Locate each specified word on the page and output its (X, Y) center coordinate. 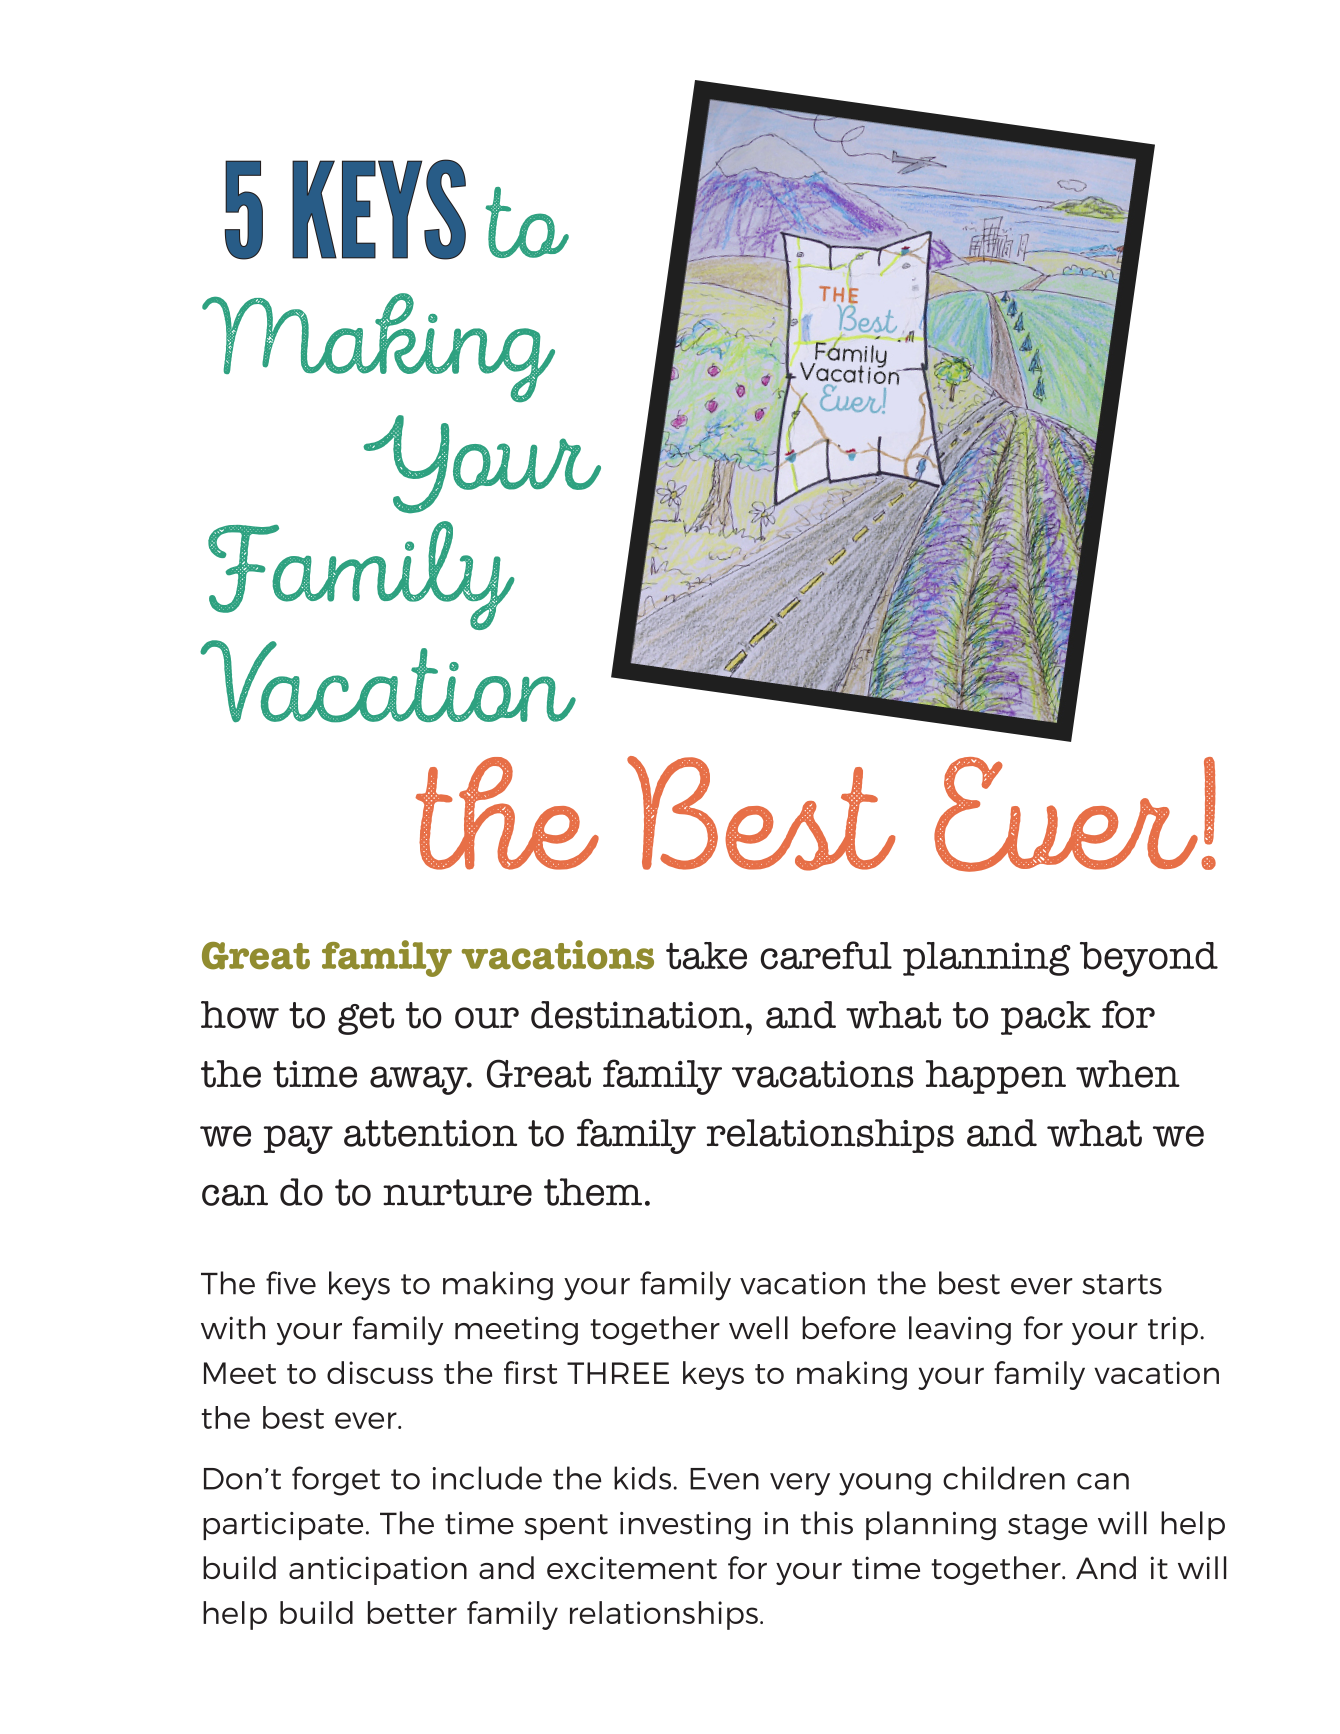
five (291, 1283)
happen (996, 1077)
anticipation (378, 1570)
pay (298, 1139)
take (706, 956)
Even (724, 1479)
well (758, 1327)
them (593, 1192)
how (240, 1015)
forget (336, 1481)
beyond (1149, 959)
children (1004, 1478)
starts (1122, 1284)
